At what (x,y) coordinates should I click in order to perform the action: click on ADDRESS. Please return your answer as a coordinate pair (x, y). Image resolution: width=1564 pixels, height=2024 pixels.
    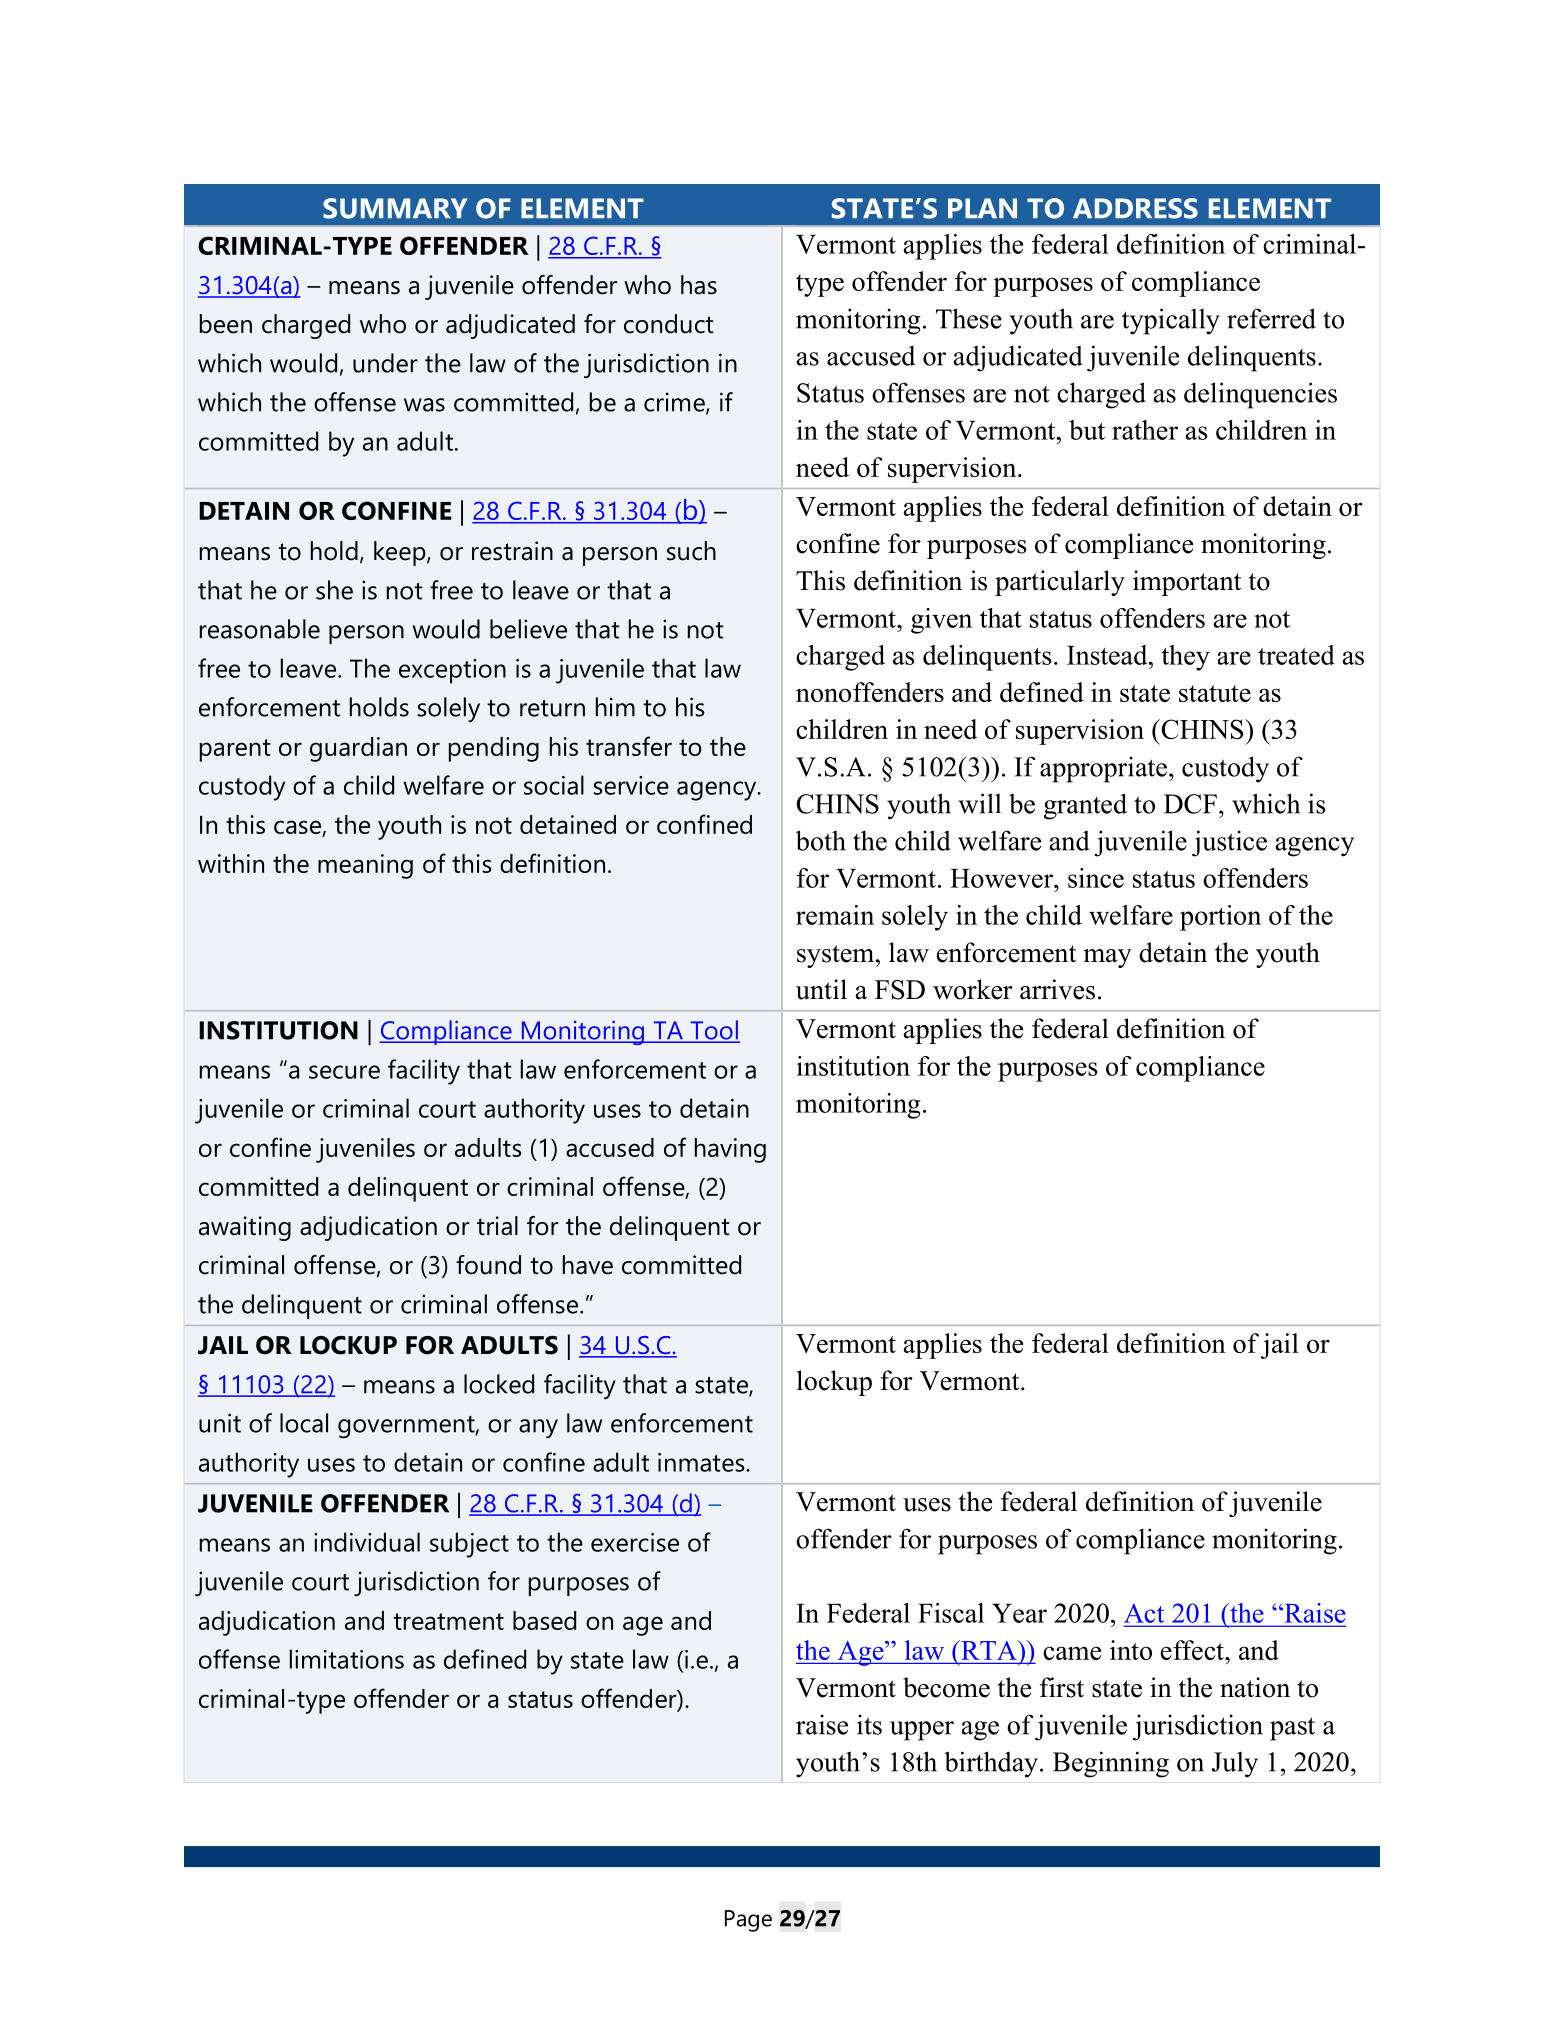
    Looking at the image, I should click on (1135, 208).
